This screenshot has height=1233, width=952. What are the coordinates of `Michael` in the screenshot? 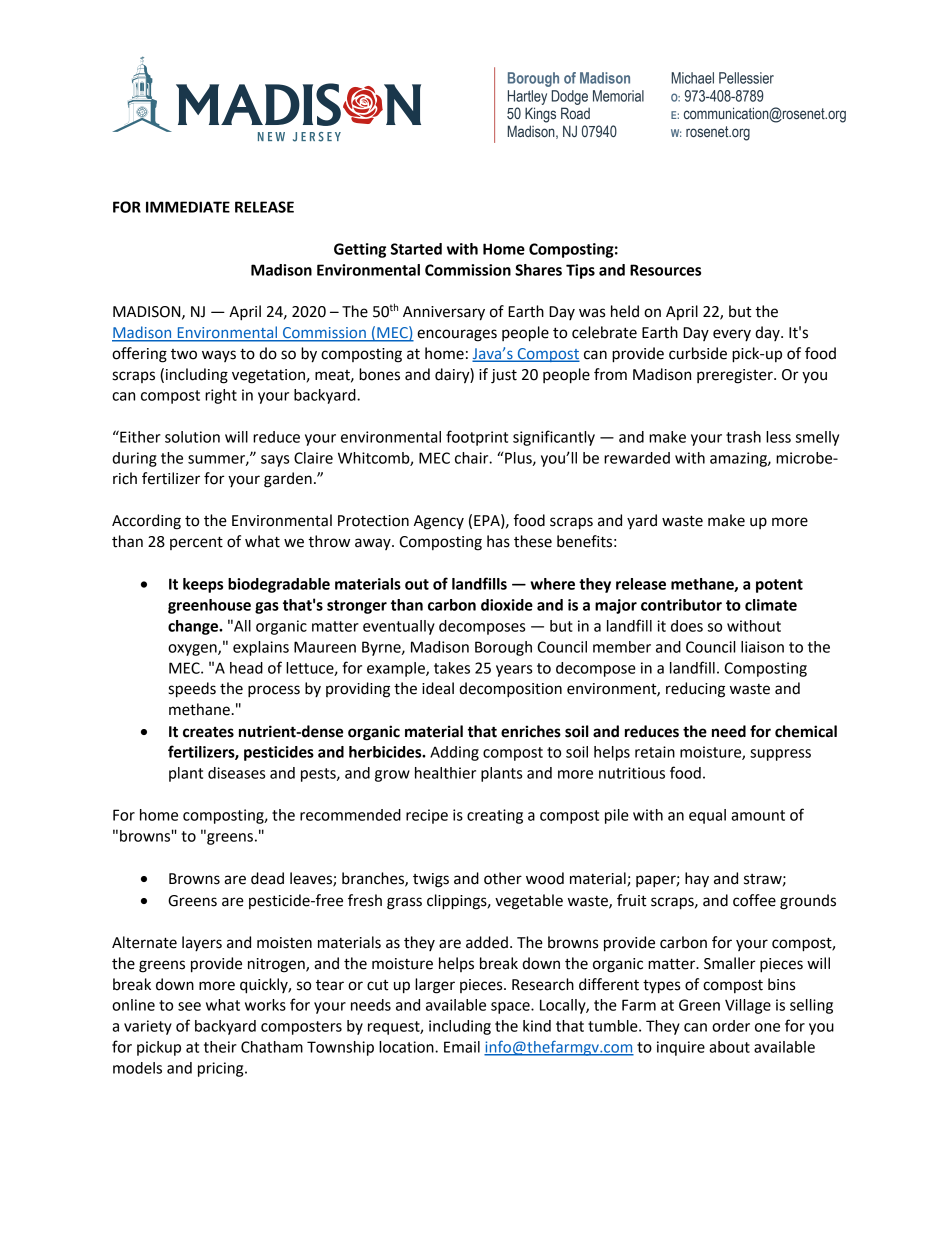 It's located at (693, 78).
